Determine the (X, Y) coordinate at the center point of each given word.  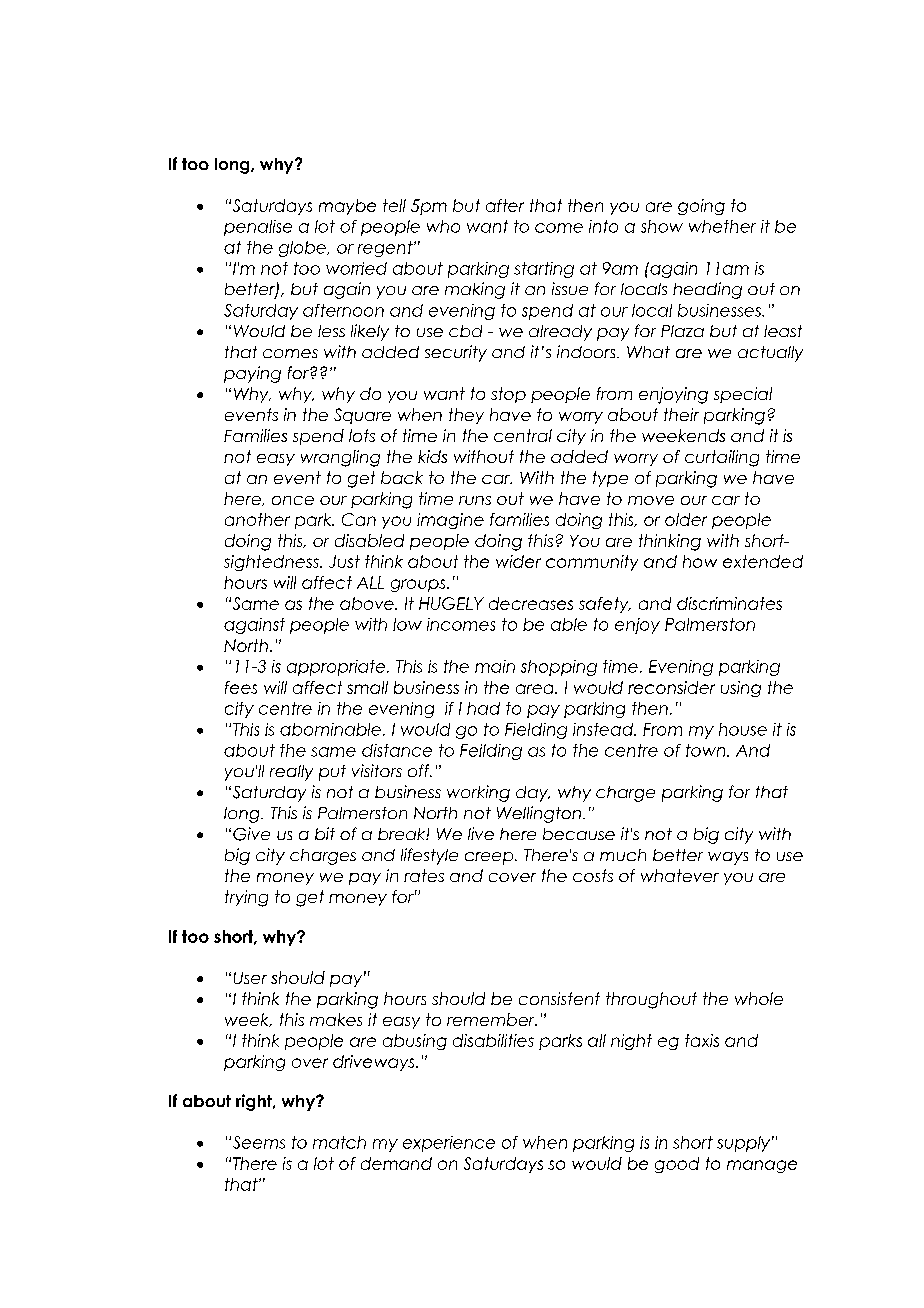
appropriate (337, 668)
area (536, 689)
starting (544, 270)
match (339, 1142)
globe (303, 249)
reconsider (671, 687)
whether (722, 226)
